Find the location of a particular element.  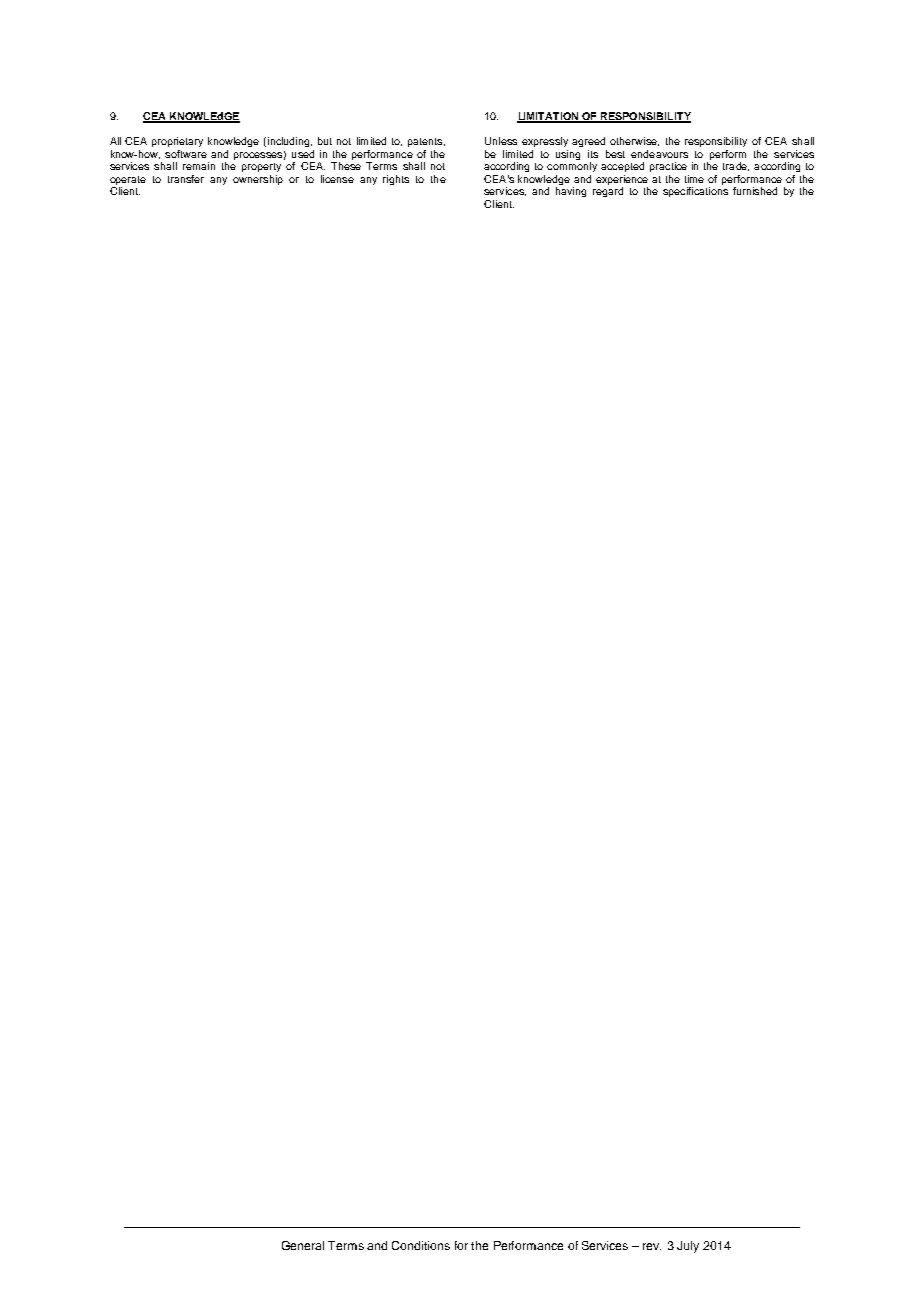

practice is located at coordinates (668, 167).
